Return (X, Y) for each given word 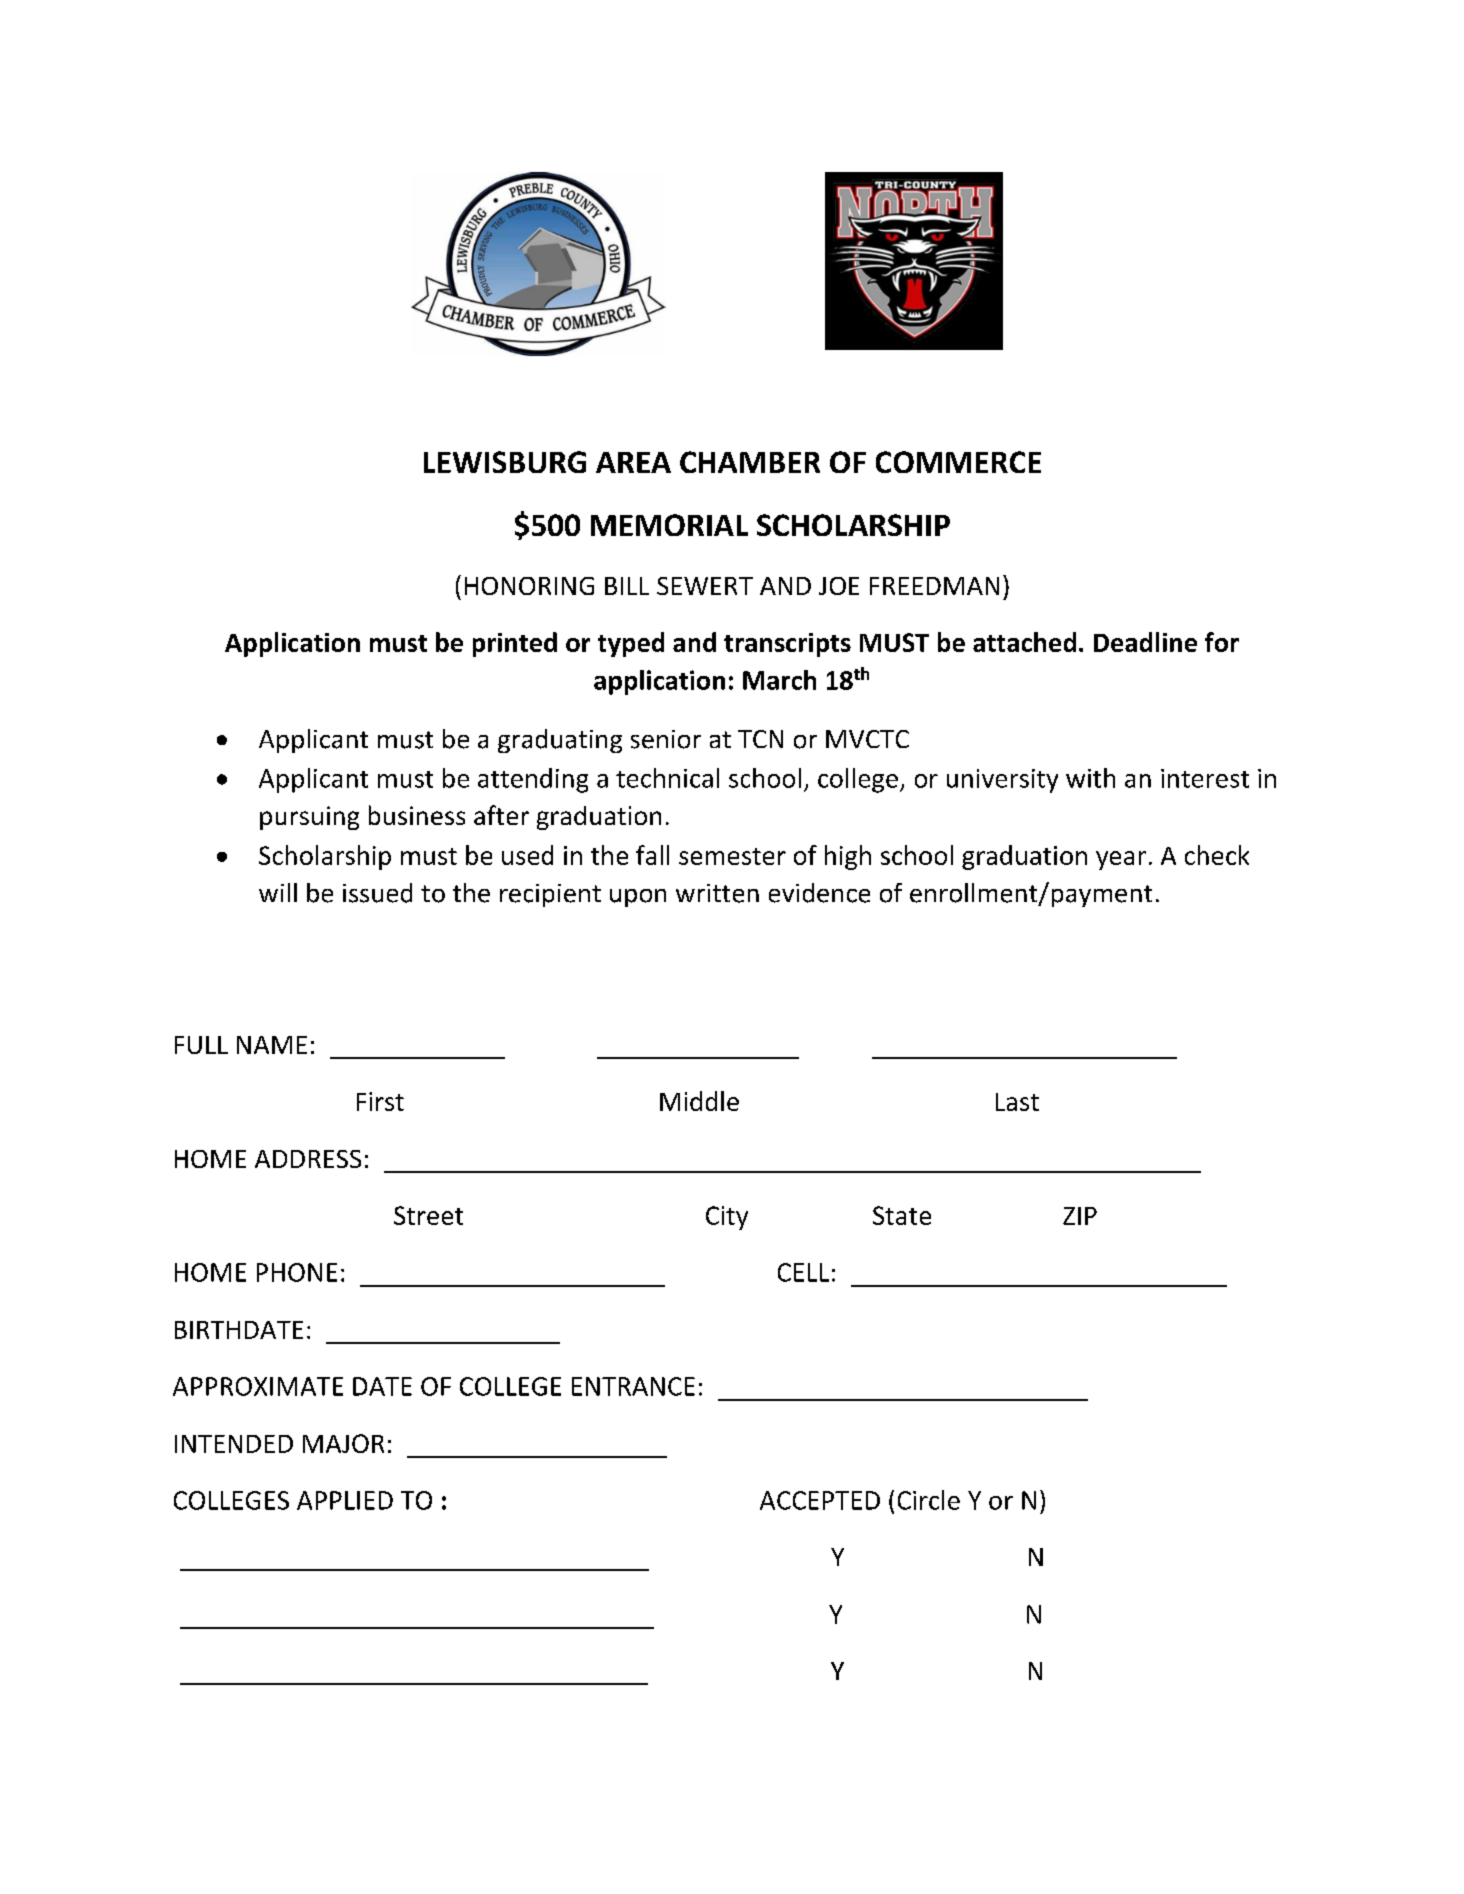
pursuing (309, 818)
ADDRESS (308, 1159)
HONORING (529, 586)
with (1090, 778)
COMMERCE (958, 462)
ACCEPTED (820, 1500)
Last (1017, 1102)
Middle (699, 1101)
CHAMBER (750, 462)
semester (732, 856)
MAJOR (343, 1443)
